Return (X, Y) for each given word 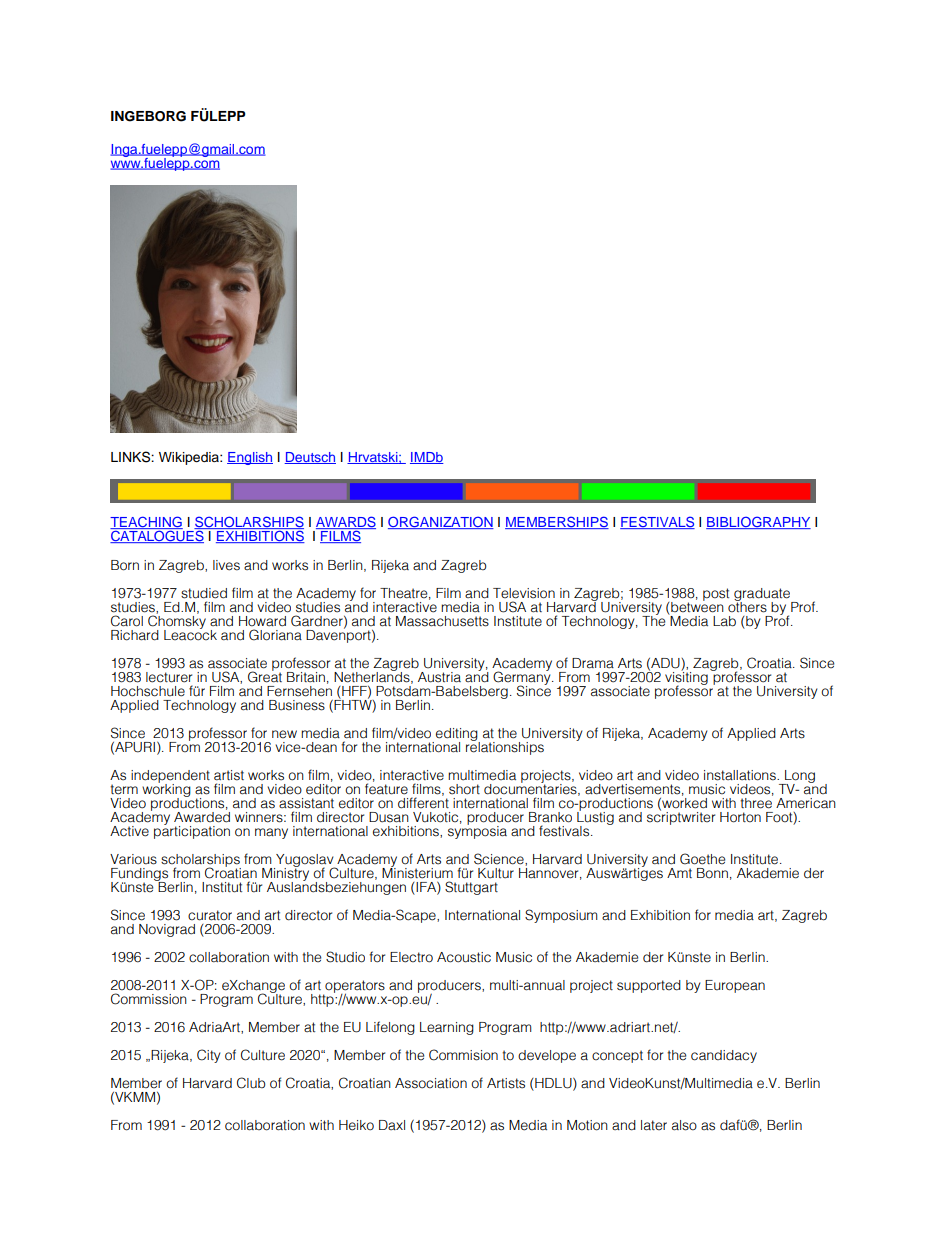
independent (170, 777)
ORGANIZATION (441, 522)
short (464, 789)
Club (251, 1083)
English (250, 458)
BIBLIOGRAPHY (758, 522)
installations (741, 775)
